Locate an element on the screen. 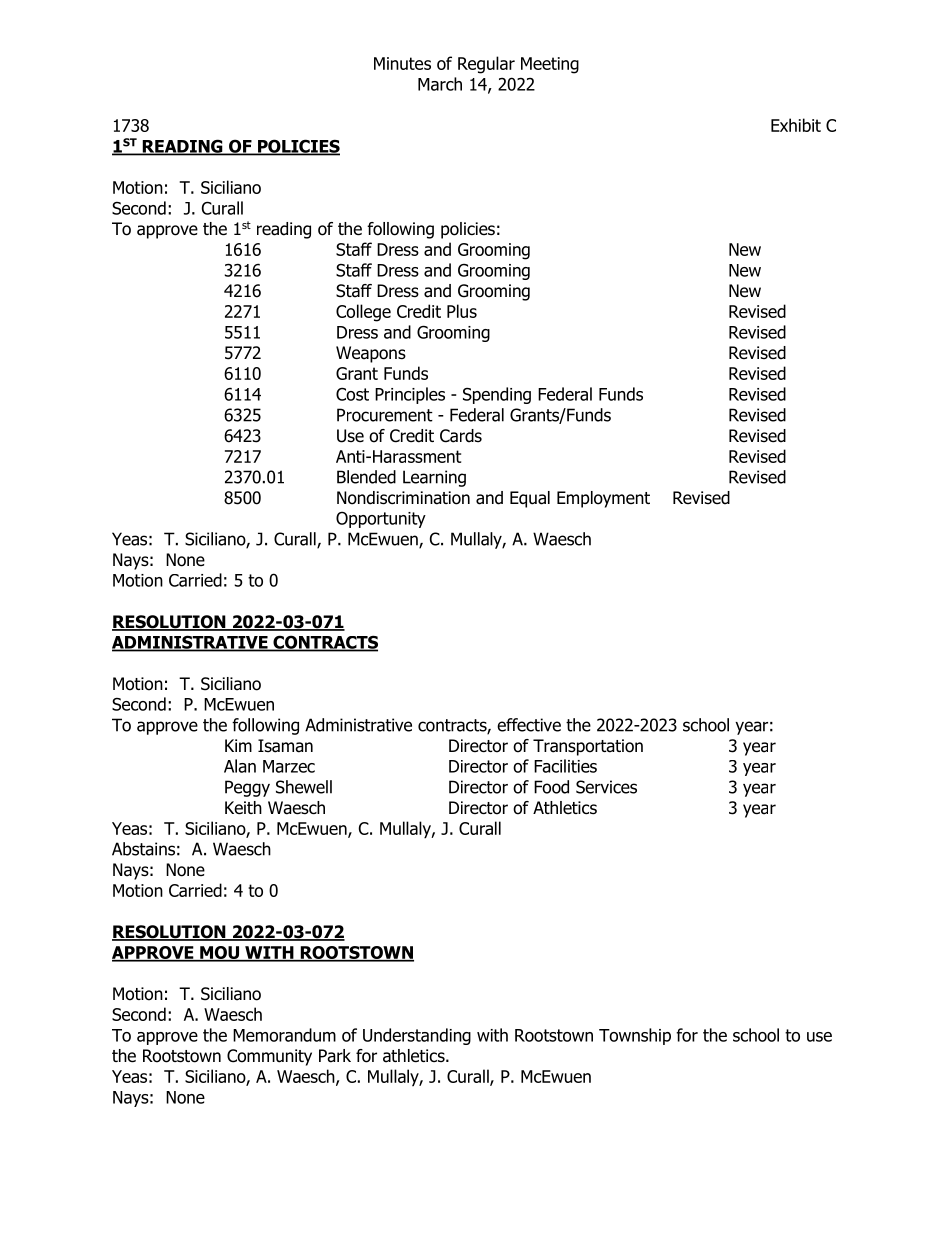 This screenshot has height=1233, width=952. March is located at coordinates (440, 84).
